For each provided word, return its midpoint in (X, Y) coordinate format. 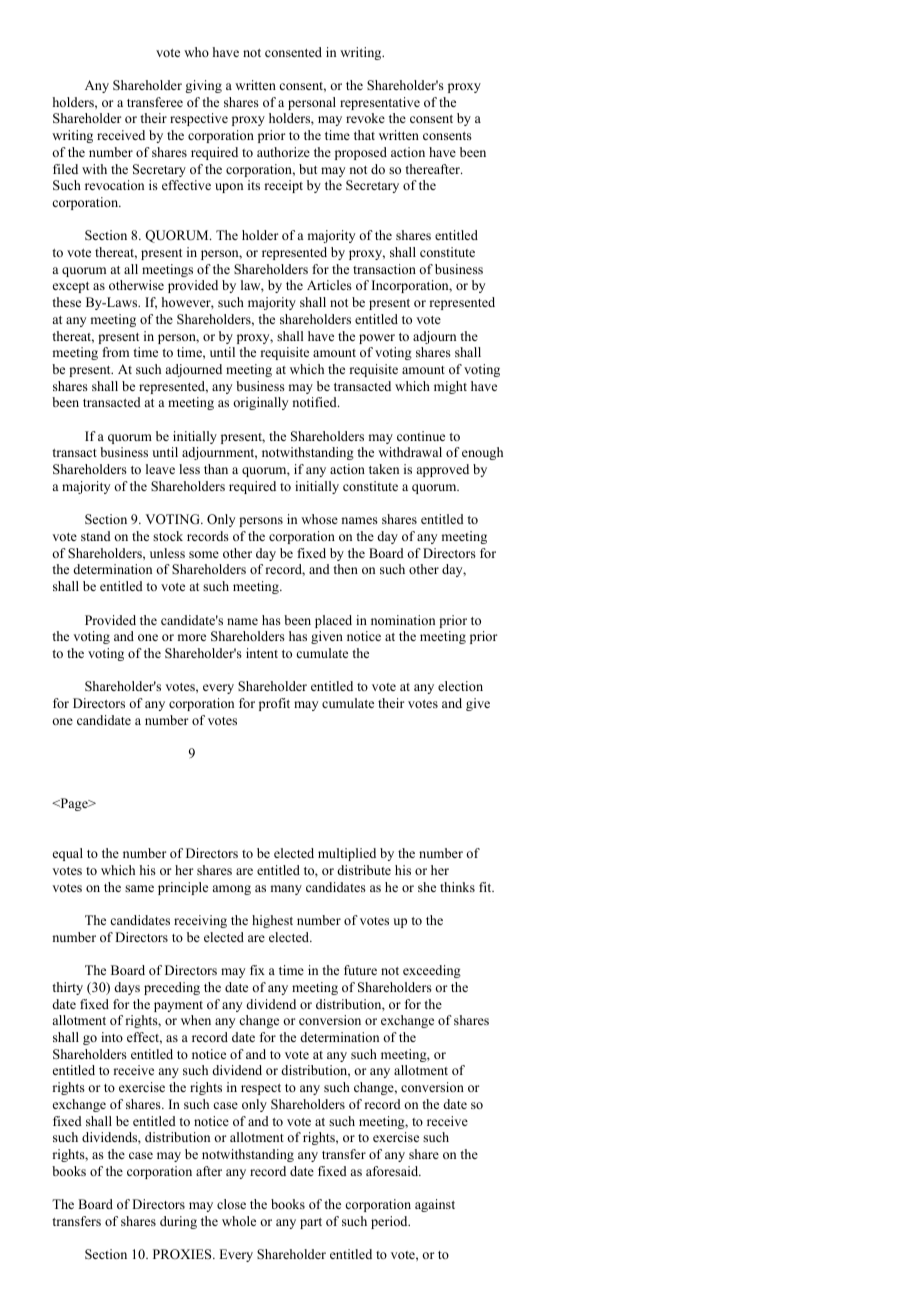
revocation (114, 185)
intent (262, 653)
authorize (283, 152)
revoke (365, 118)
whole (239, 1221)
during (178, 1222)
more (191, 637)
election (460, 686)
